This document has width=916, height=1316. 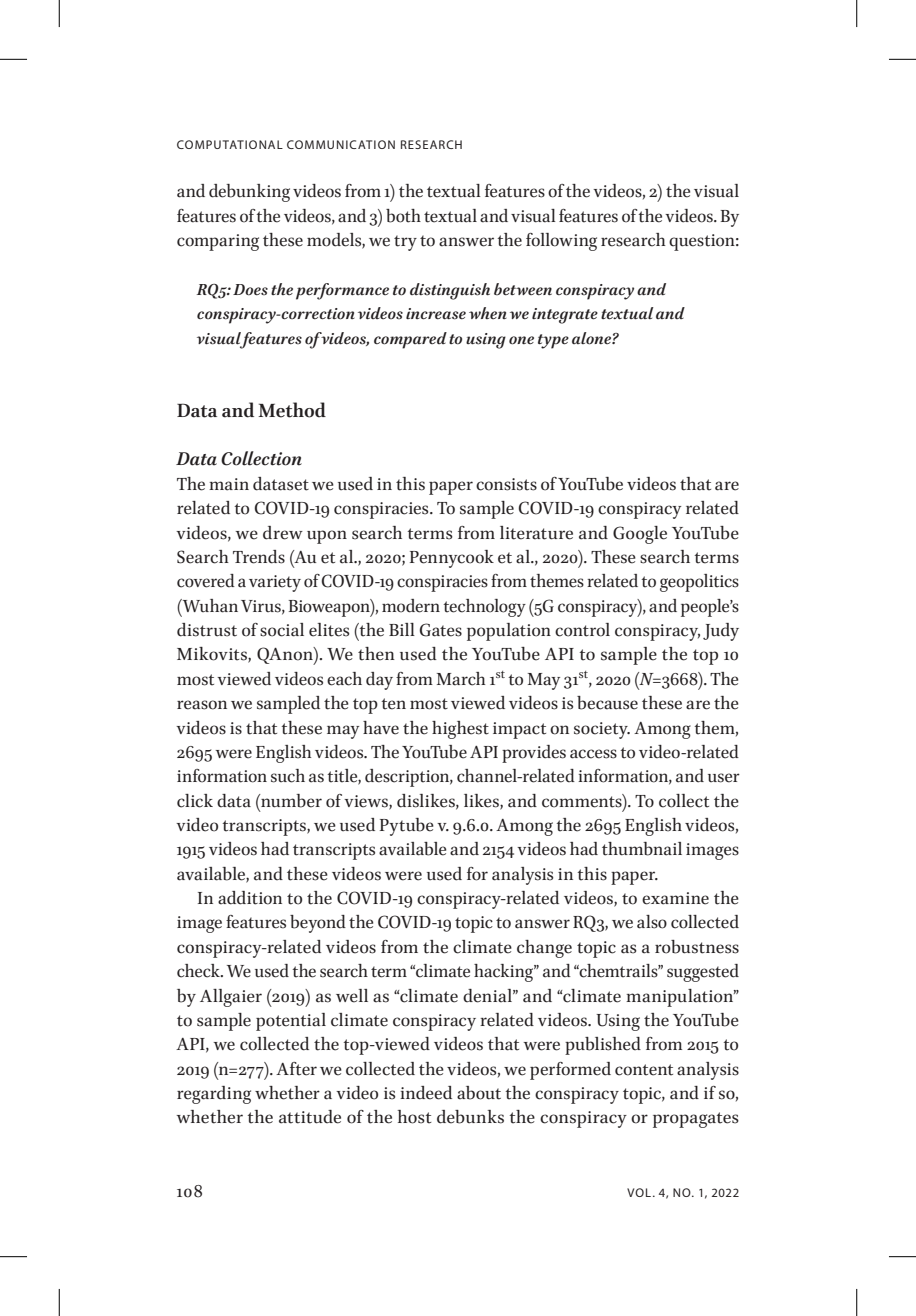 I want to click on both, so click(x=403, y=216).
